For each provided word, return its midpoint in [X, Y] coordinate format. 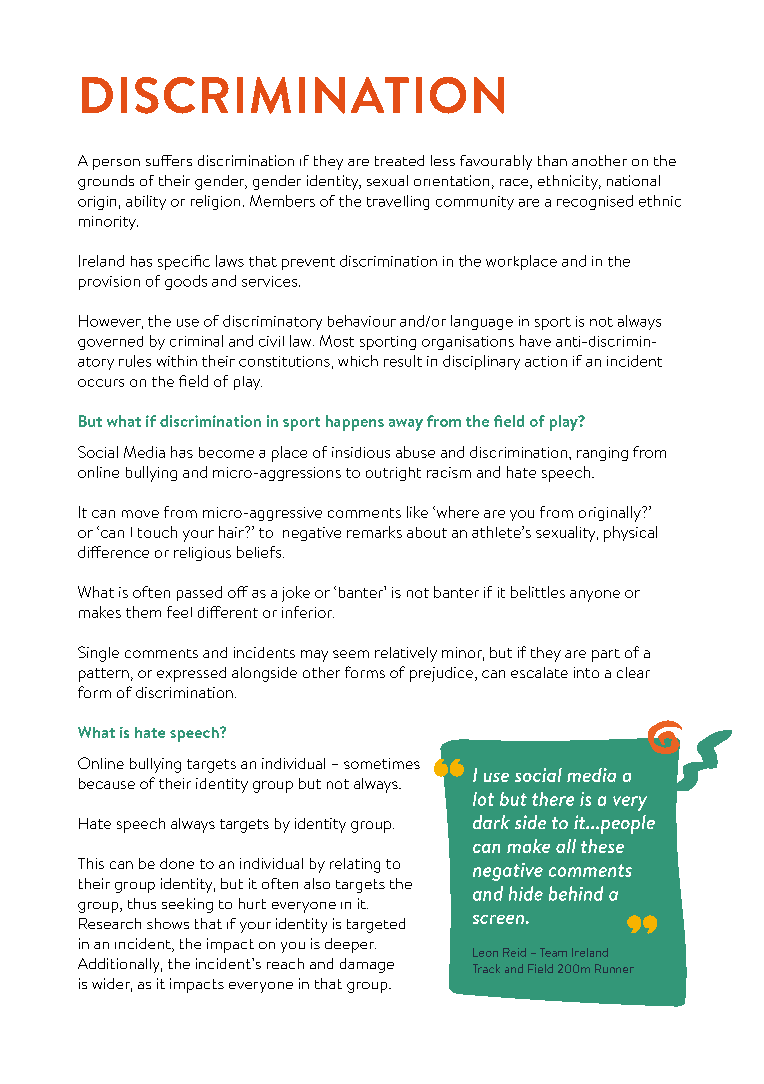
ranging [602, 454]
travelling [398, 202]
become [226, 452]
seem [351, 654]
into [586, 672]
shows [168, 923]
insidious [361, 452]
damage [367, 965]
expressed [191, 674]
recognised [595, 202]
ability [146, 202]
